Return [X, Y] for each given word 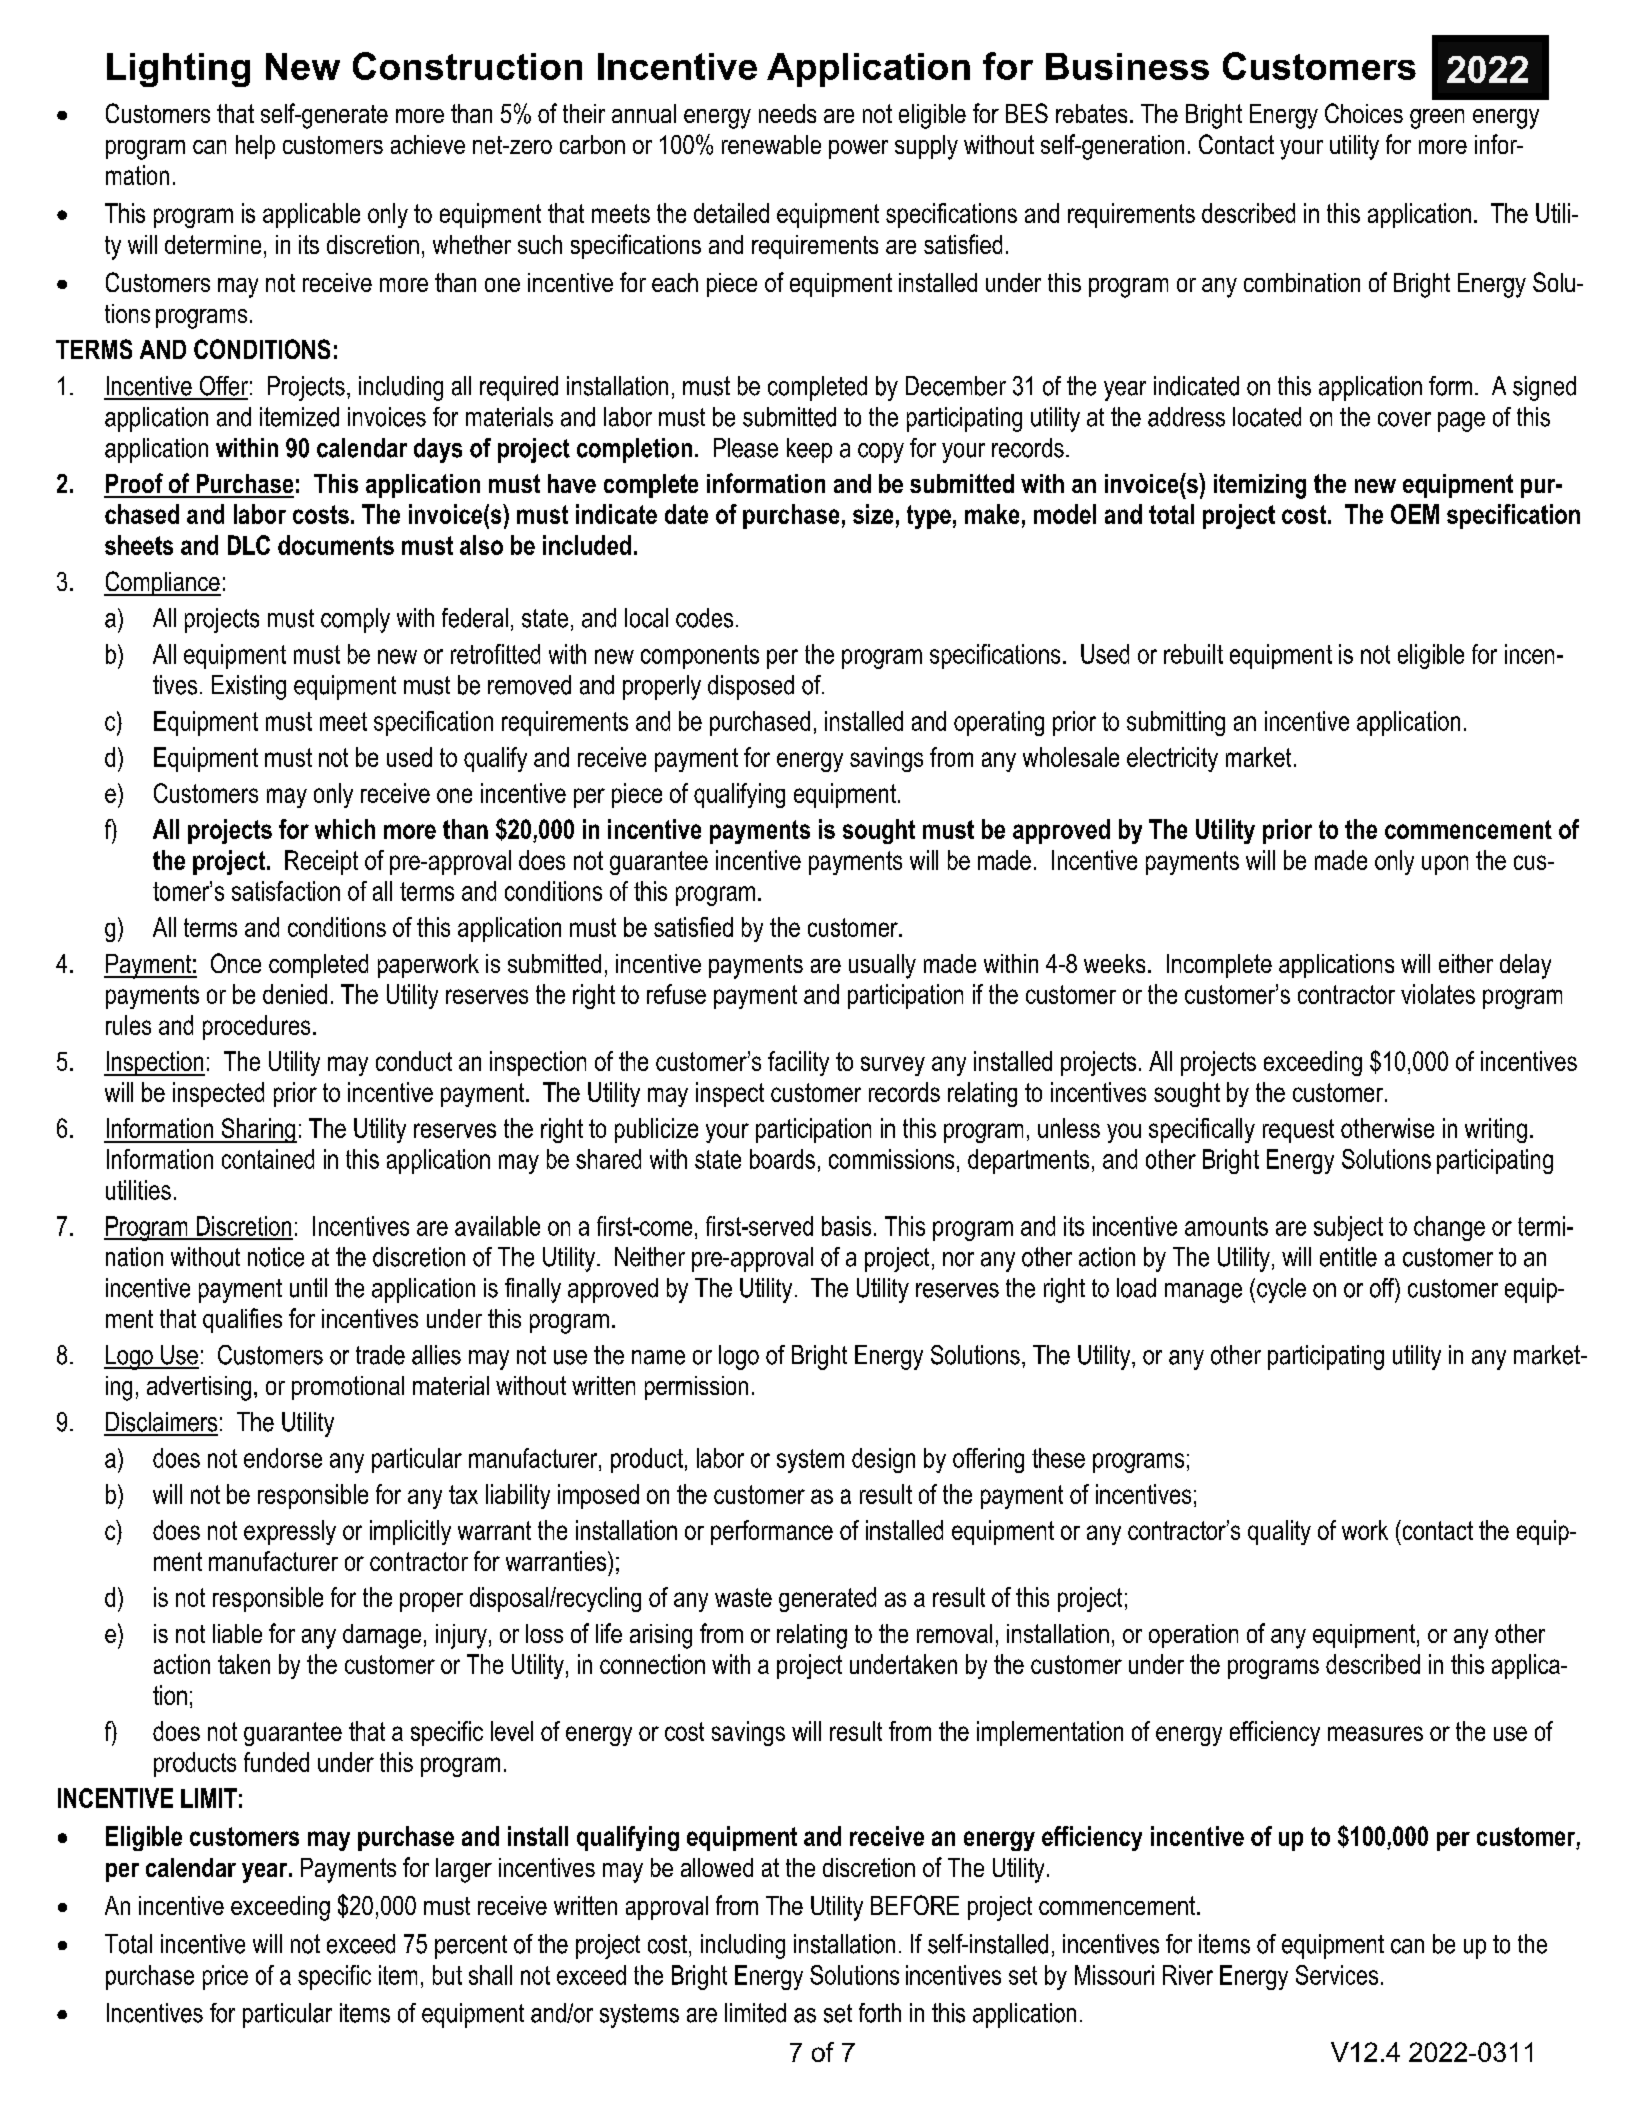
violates [1438, 994]
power [858, 149]
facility [798, 1063]
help [255, 147]
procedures [256, 1027]
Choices [1364, 113]
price [225, 1977]
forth [880, 2013]
